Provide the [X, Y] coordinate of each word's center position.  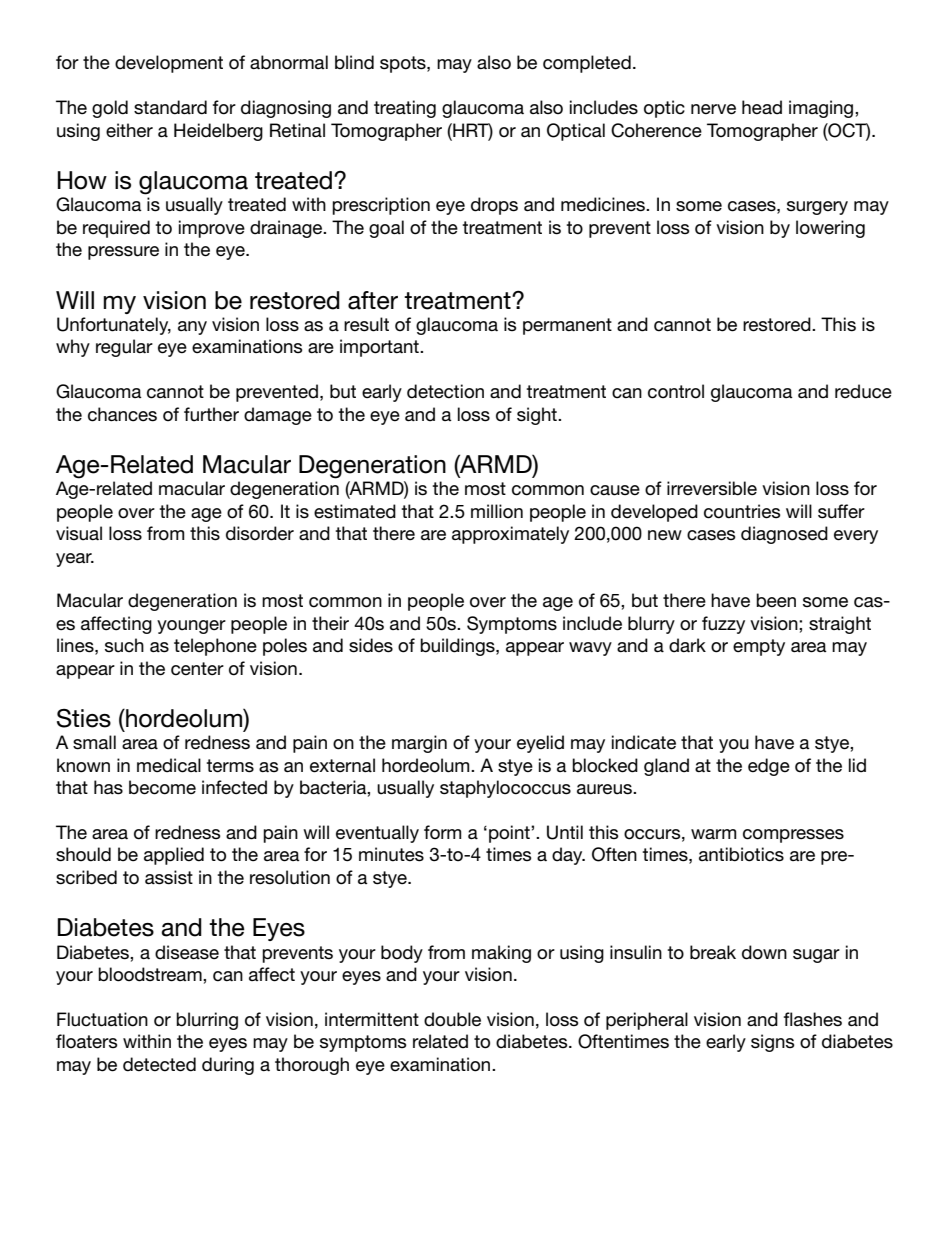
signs [772, 1043]
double [452, 1019]
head [762, 107]
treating [405, 109]
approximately [510, 535]
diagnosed [784, 535]
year [75, 560]
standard [170, 107]
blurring [207, 1021]
